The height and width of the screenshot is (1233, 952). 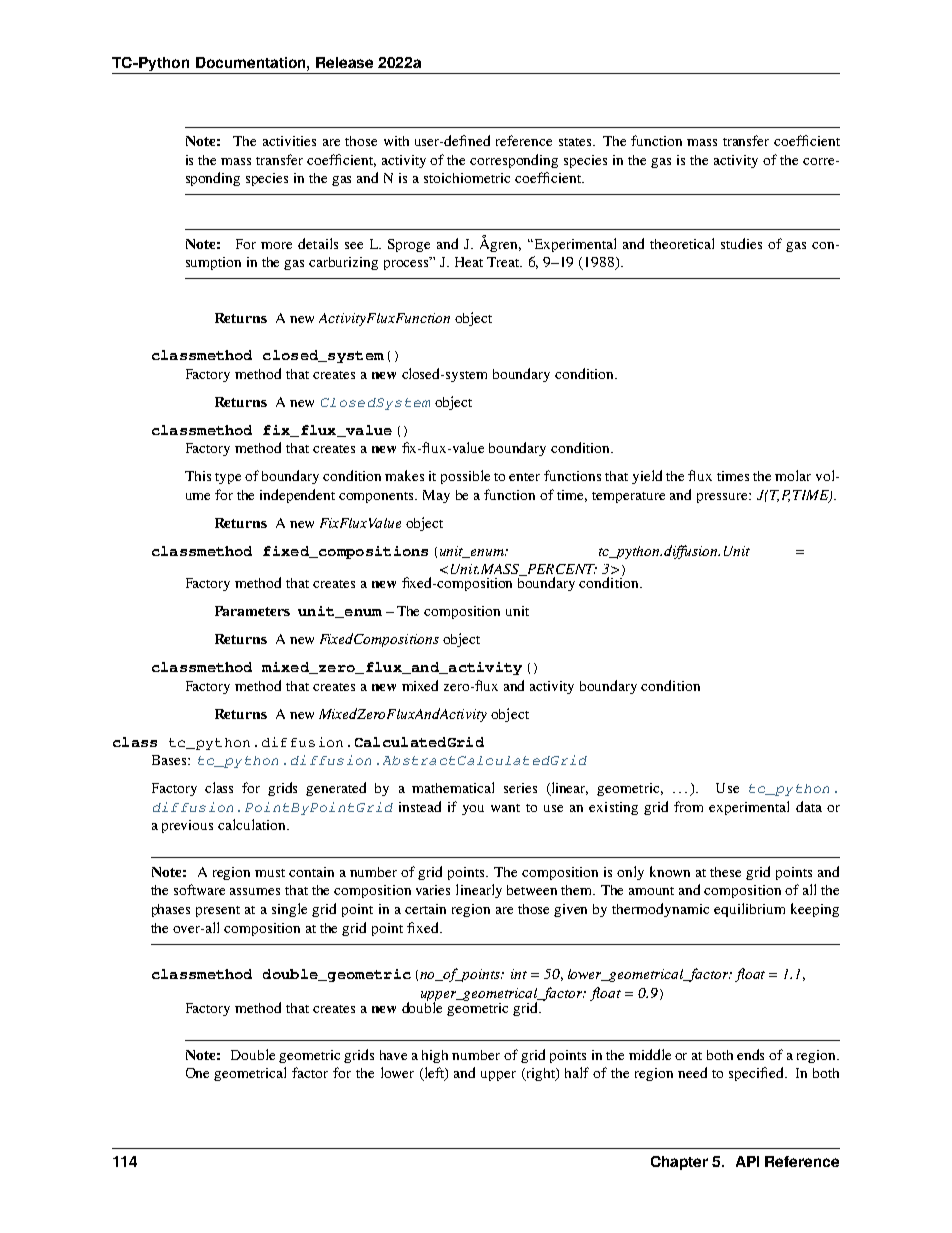 I want to click on states, so click(x=576, y=142).
